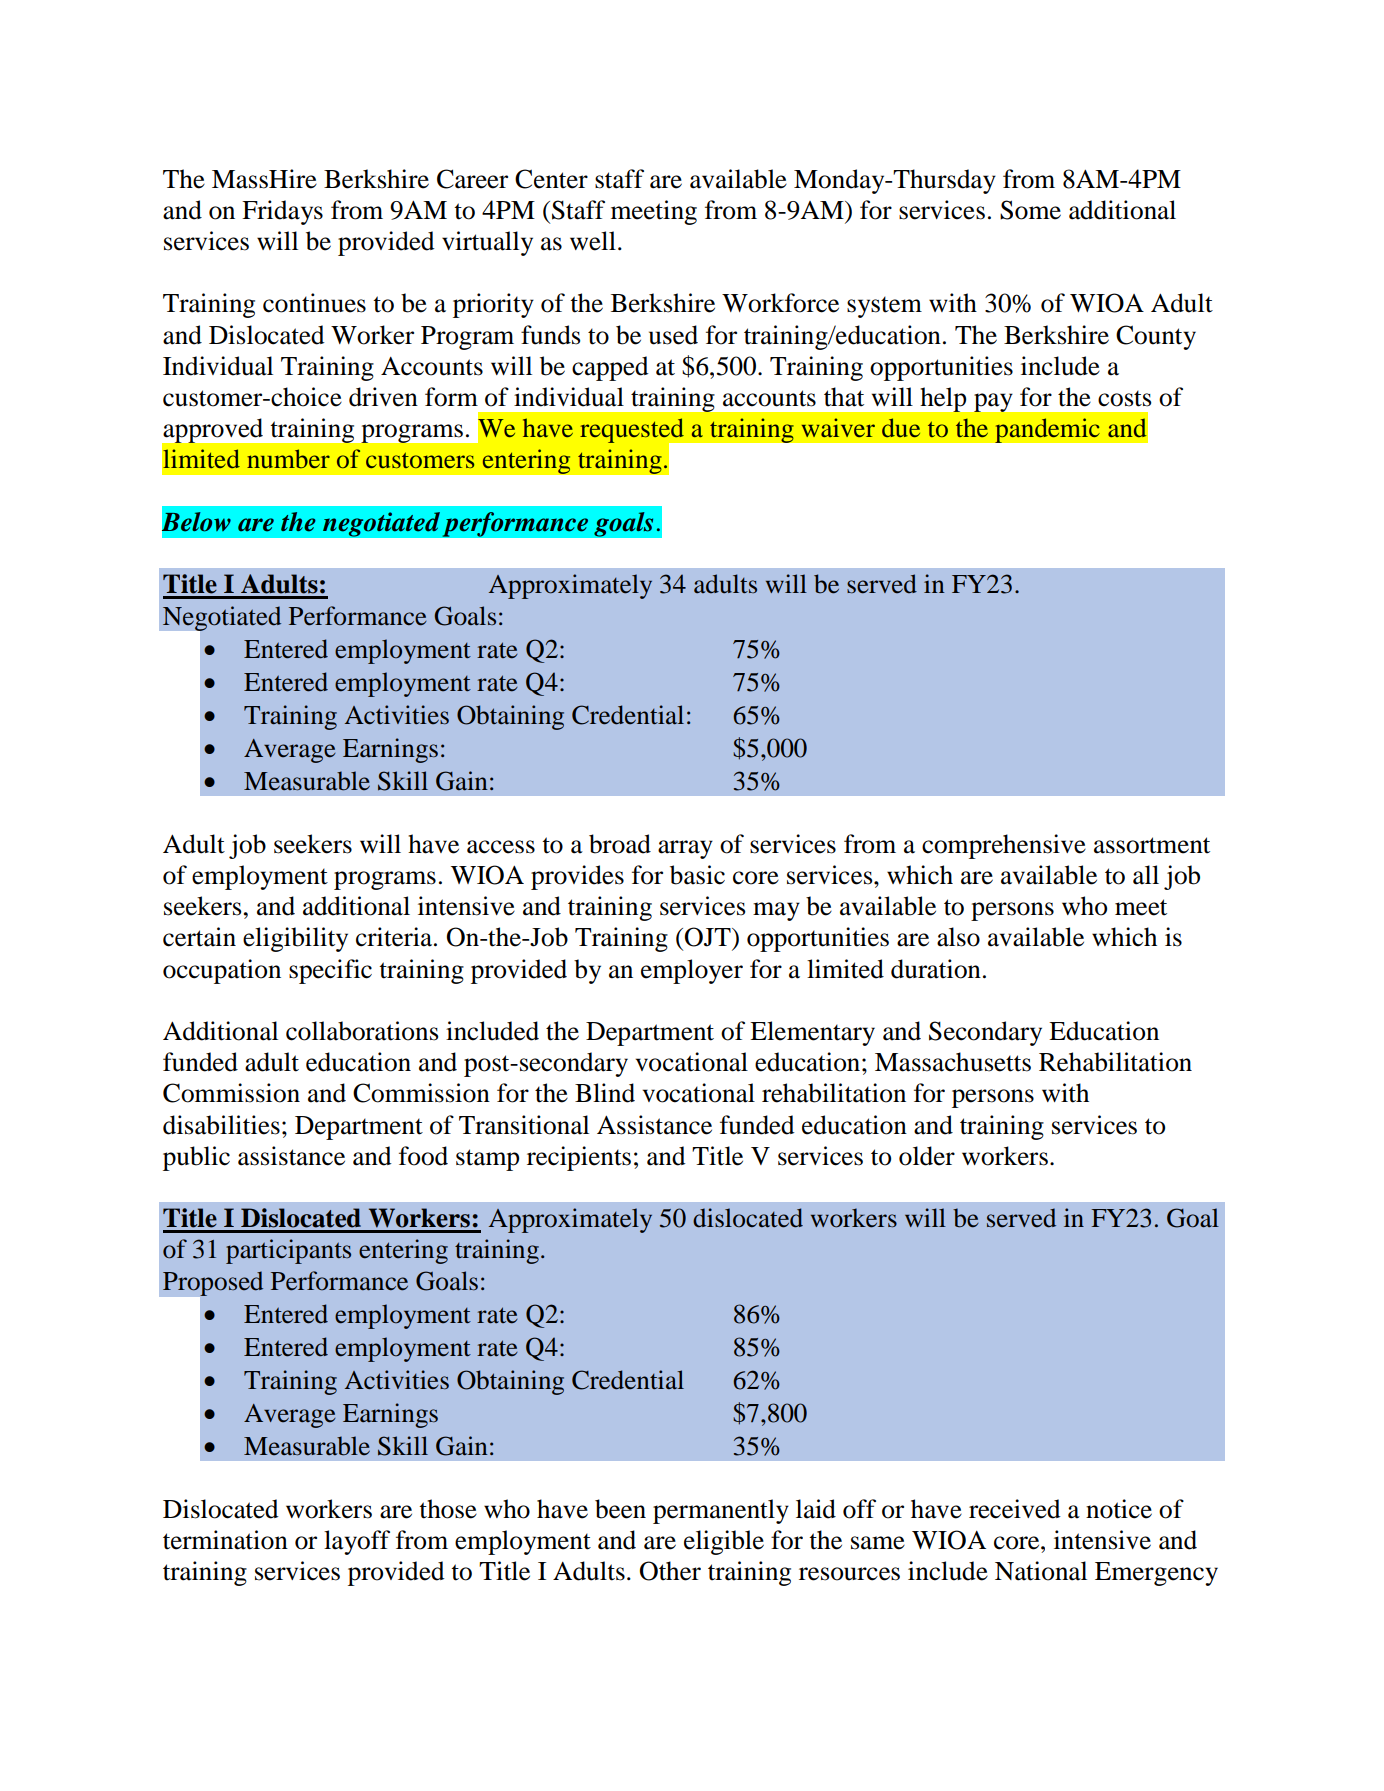 This image has width=1384, height=1791. Describe the element at coordinates (953, 1062) in the image. I see `Massachusetts` at that location.
